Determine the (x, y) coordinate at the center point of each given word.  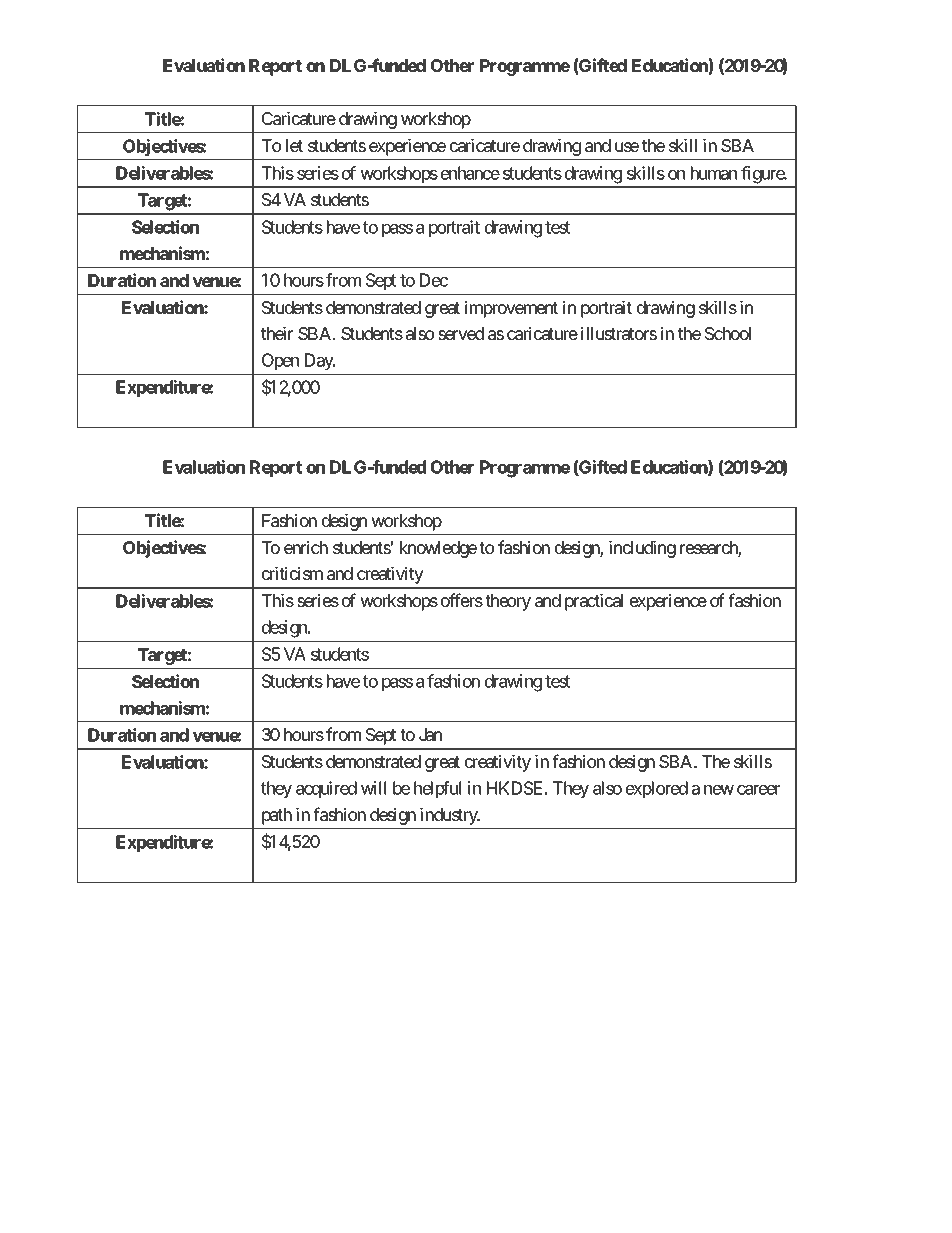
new (719, 790)
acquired (326, 789)
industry (449, 816)
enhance (470, 173)
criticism (292, 573)
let (294, 145)
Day (320, 361)
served (461, 333)
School (728, 333)
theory (508, 602)
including (642, 549)
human (714, 173)
